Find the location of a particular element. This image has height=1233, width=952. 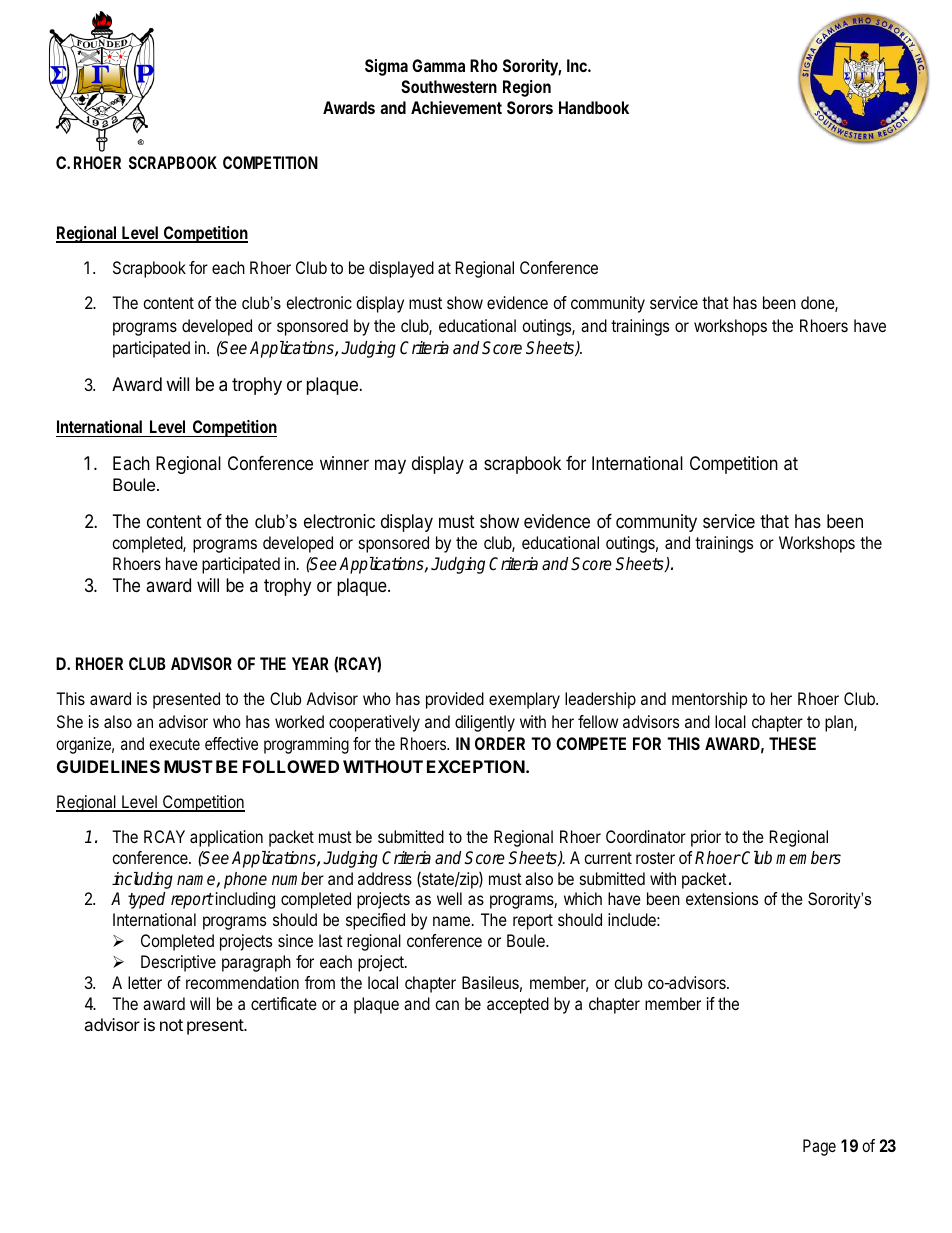

Sigma is located at coordinates (386, 67).
